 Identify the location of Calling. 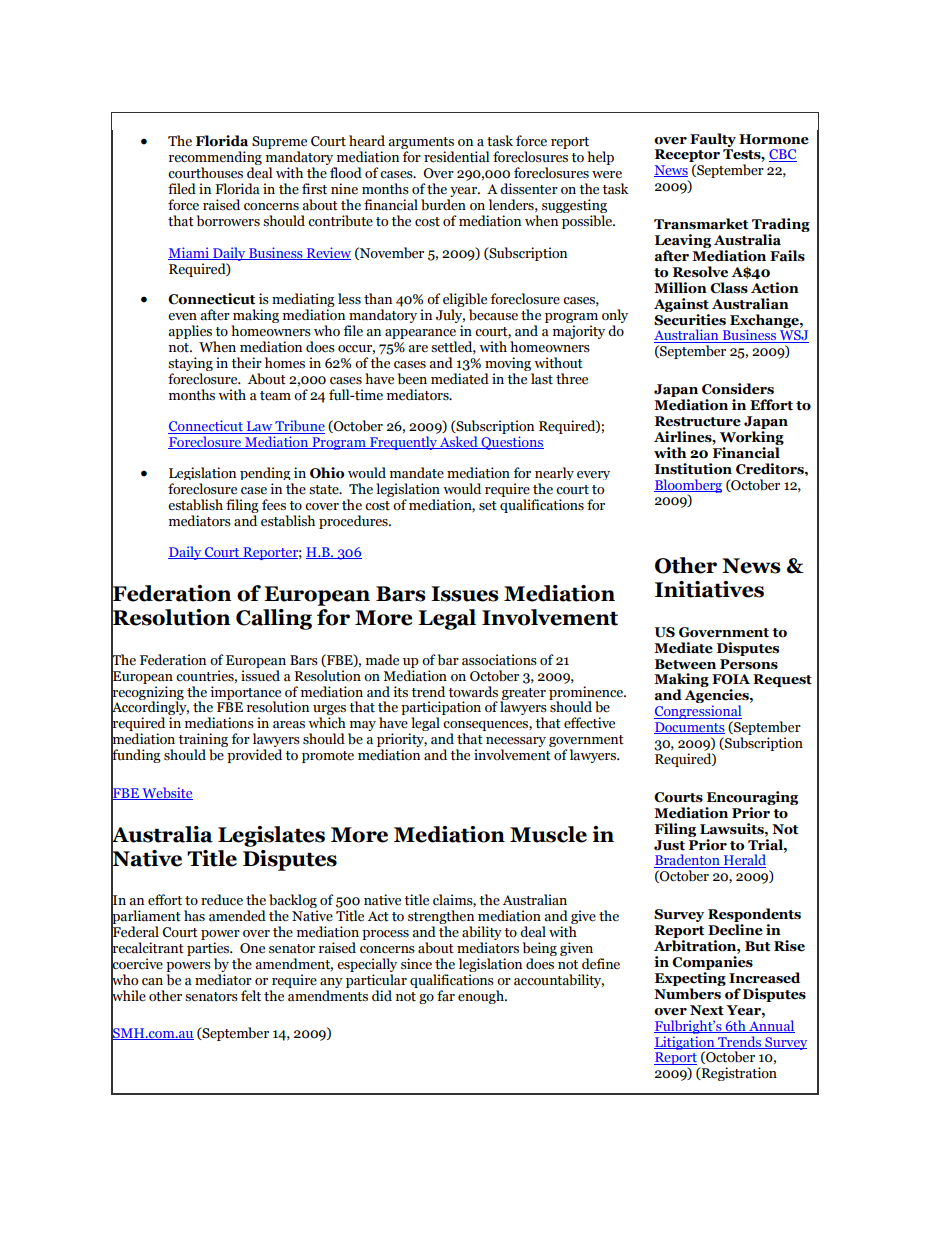
(274, 619).
